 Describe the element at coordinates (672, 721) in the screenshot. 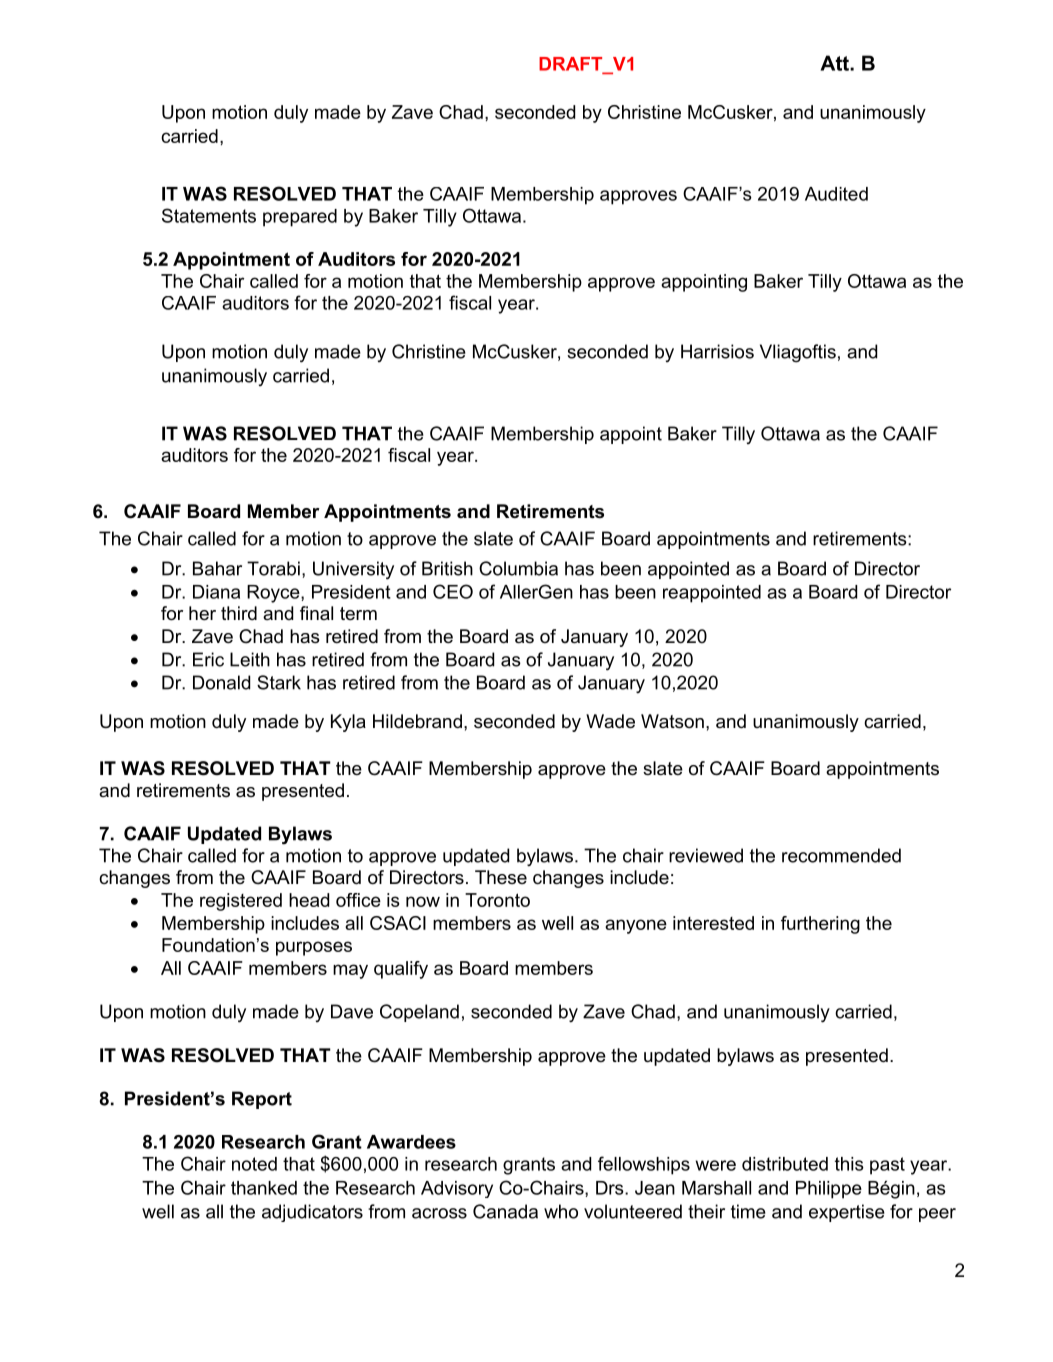

I see `Watson` at that location.
